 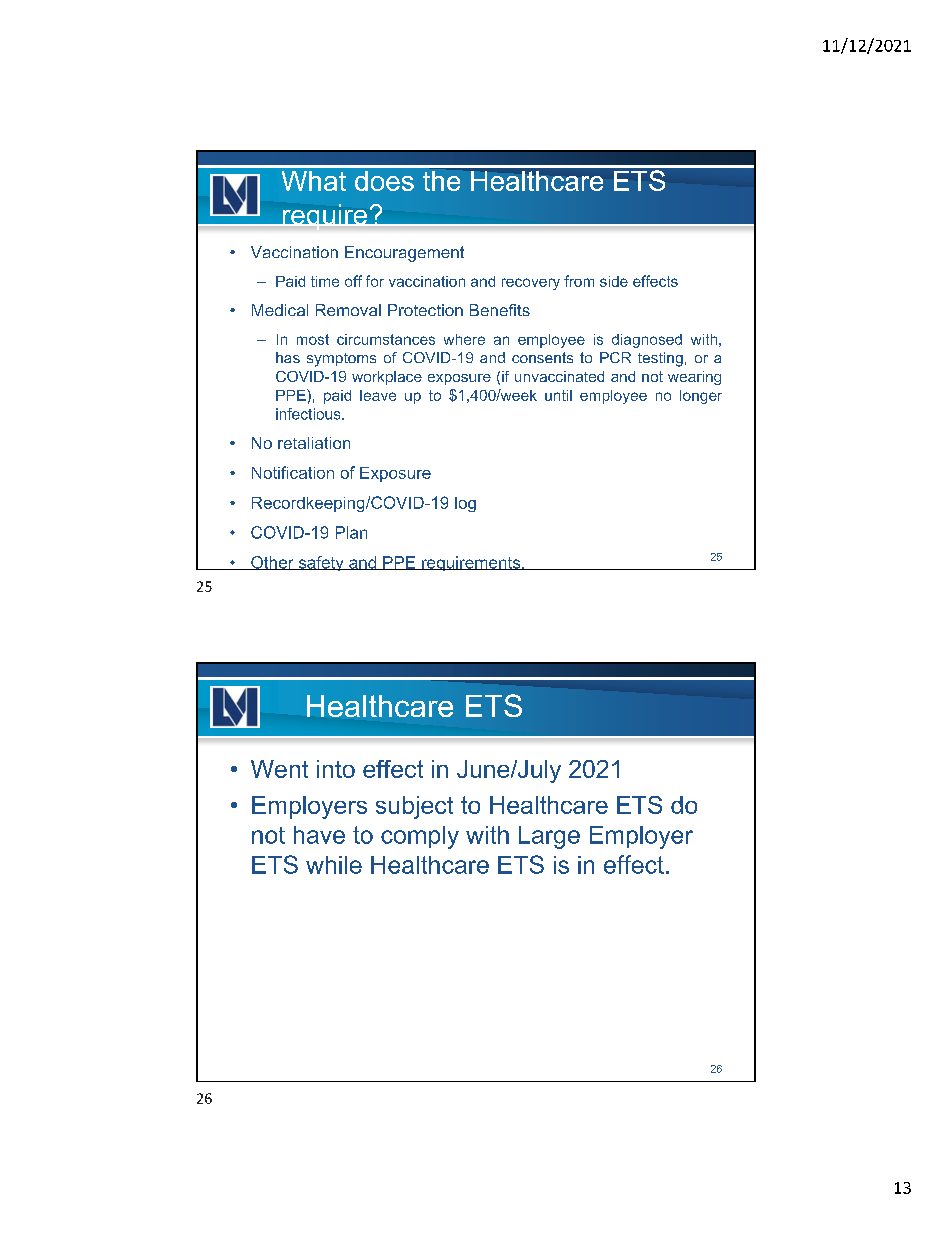 I want to click on time, so click(x=325, y=281).
